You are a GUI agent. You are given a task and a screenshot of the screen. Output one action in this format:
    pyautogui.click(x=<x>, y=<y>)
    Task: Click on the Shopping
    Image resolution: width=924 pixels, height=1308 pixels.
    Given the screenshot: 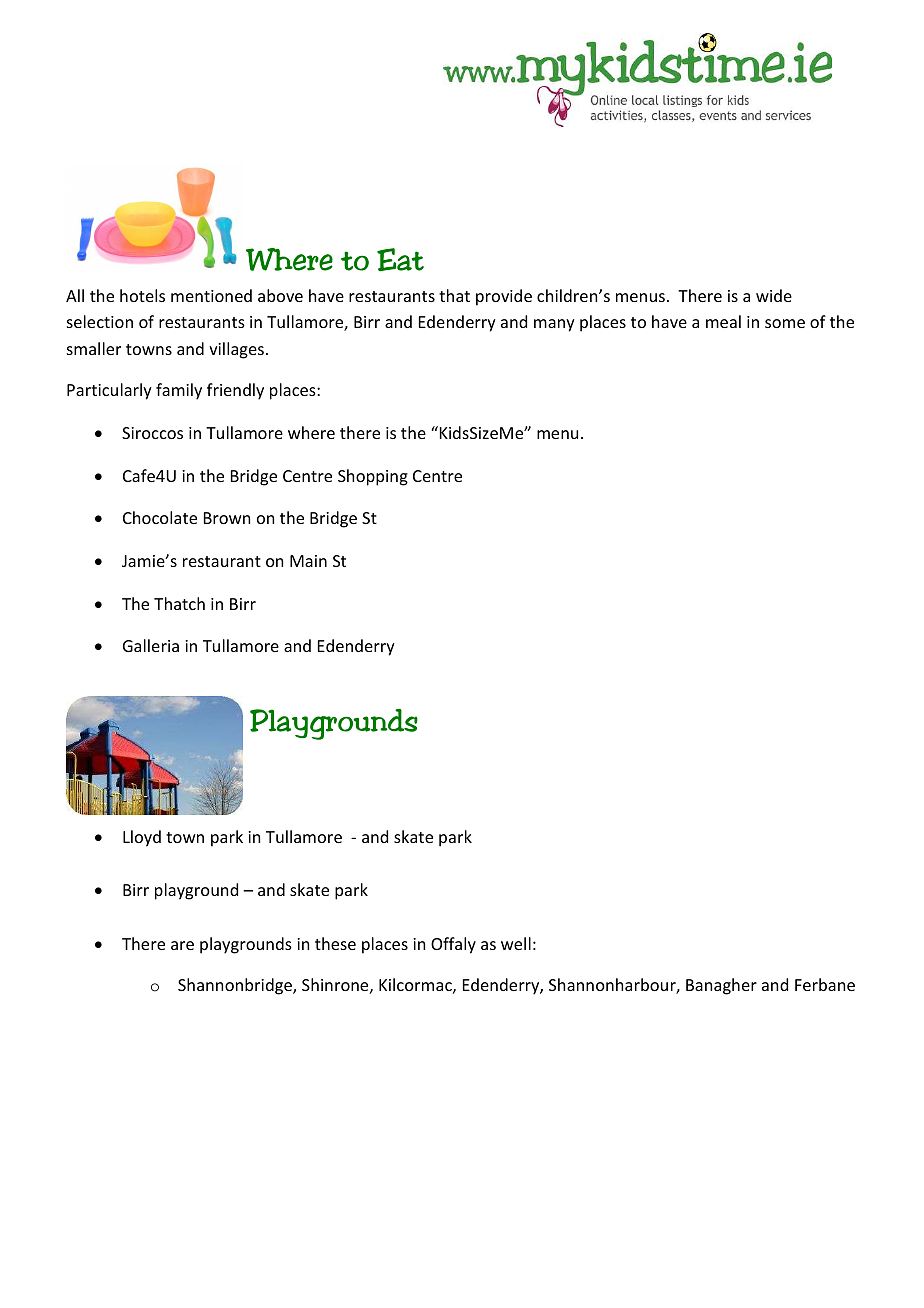 What is the action you would take?
    pyautogui.click(x=373, y=477)
